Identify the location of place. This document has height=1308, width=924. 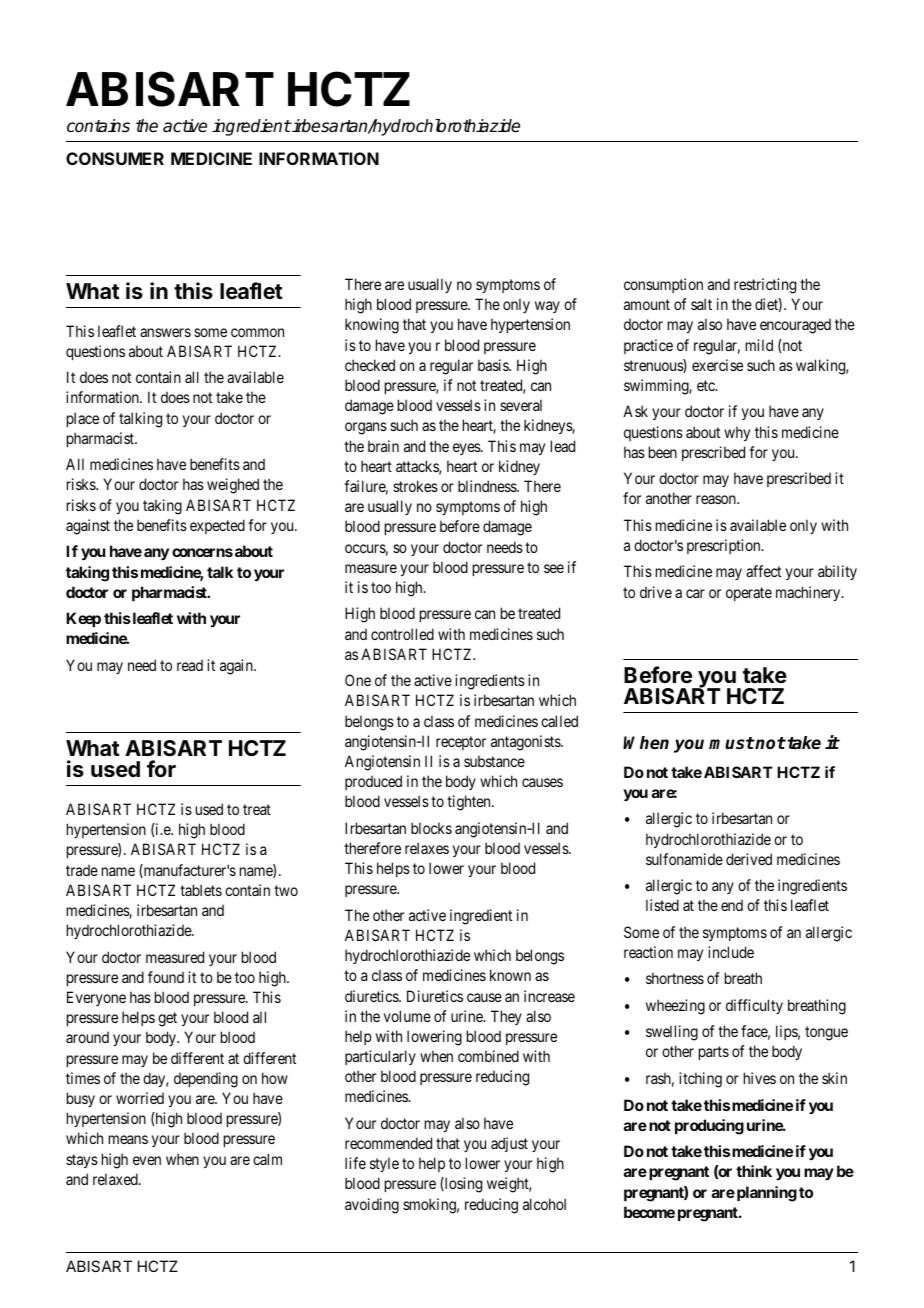
(83, 419).
